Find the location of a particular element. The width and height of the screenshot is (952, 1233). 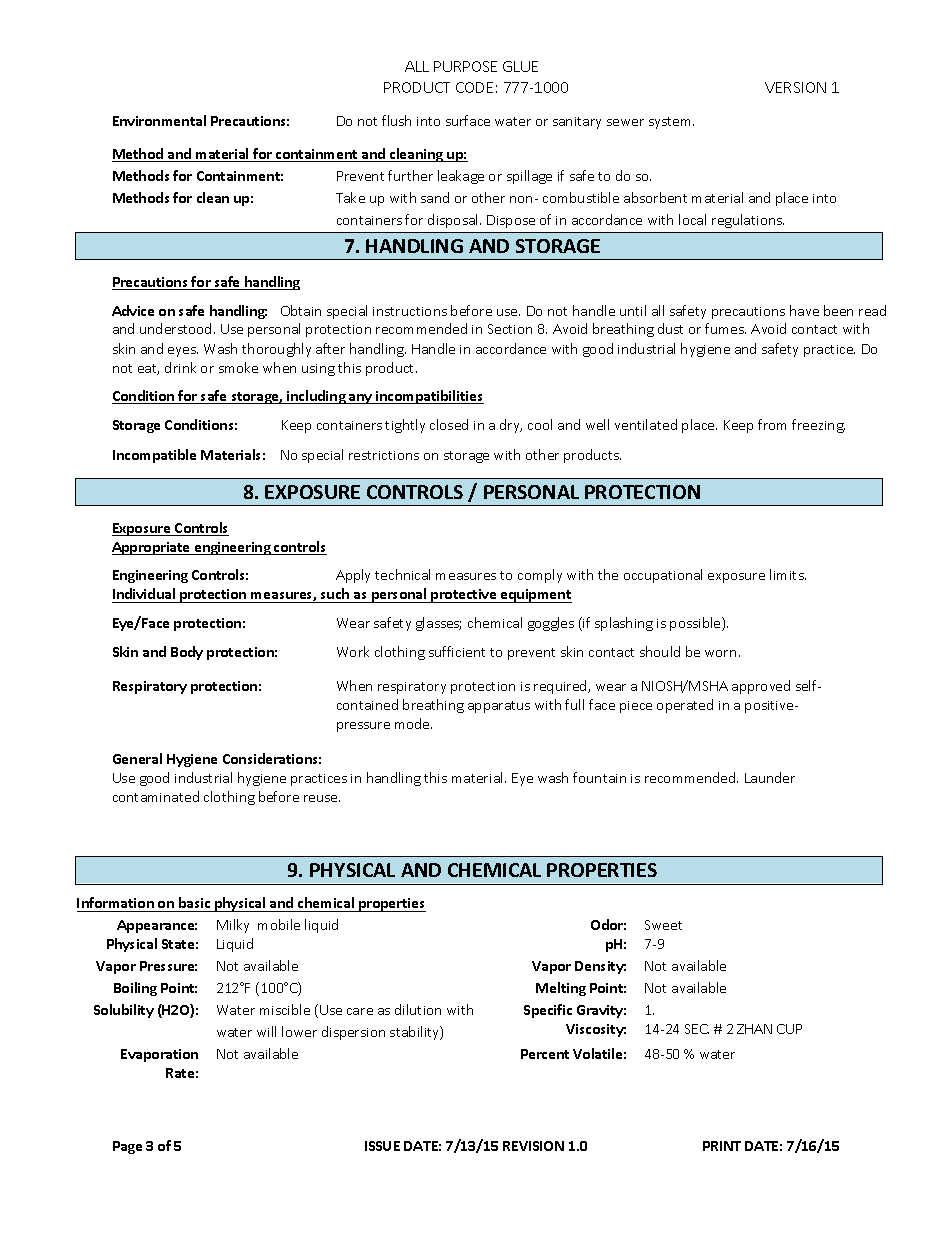

from is located at coordinates (772, 424).
